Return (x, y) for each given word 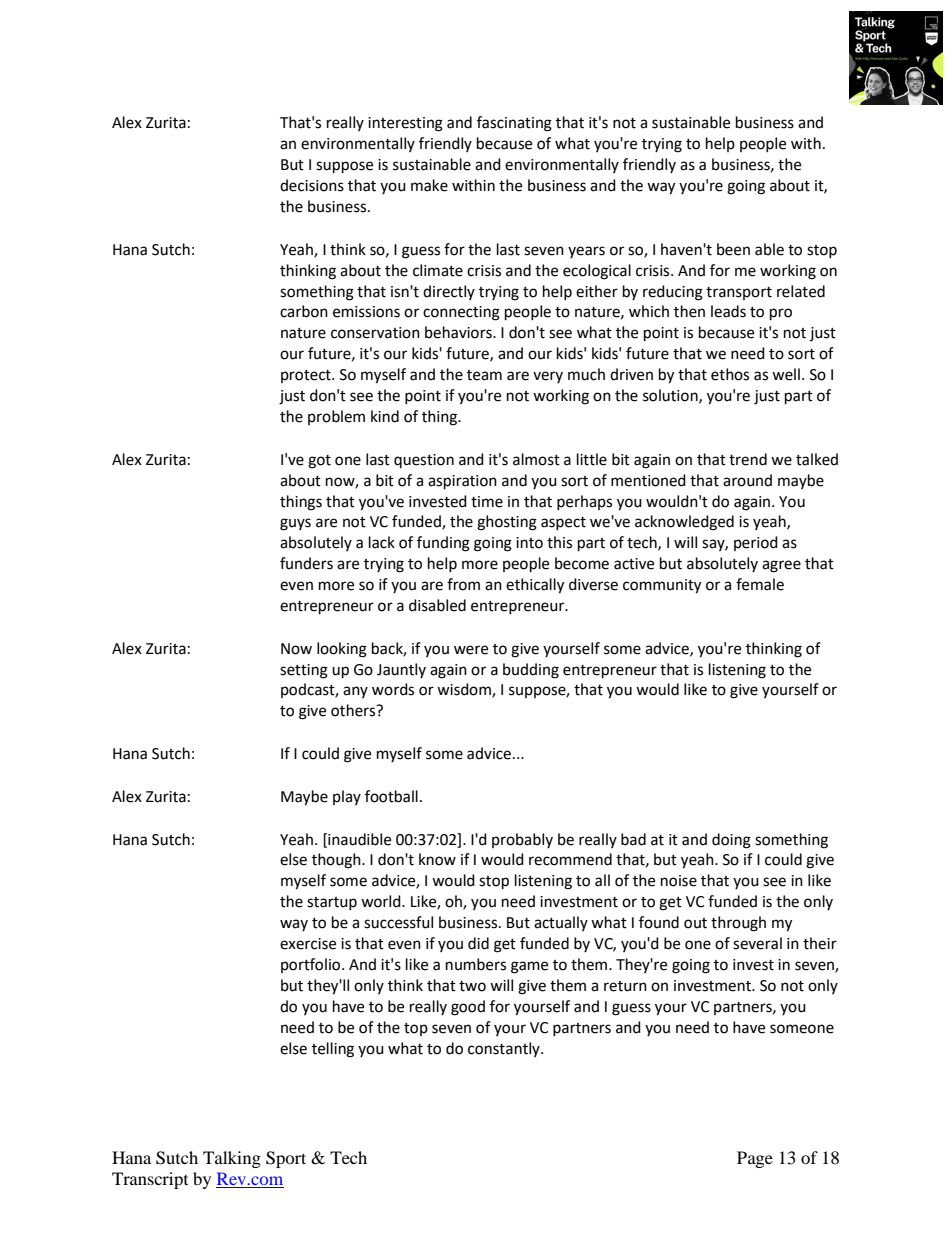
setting (304, 671)
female (760, 584)
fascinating (514, 124)
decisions (312, 185)
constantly (505, 1049)
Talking (232, 1159)
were (471, 650)
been (733, 249)
